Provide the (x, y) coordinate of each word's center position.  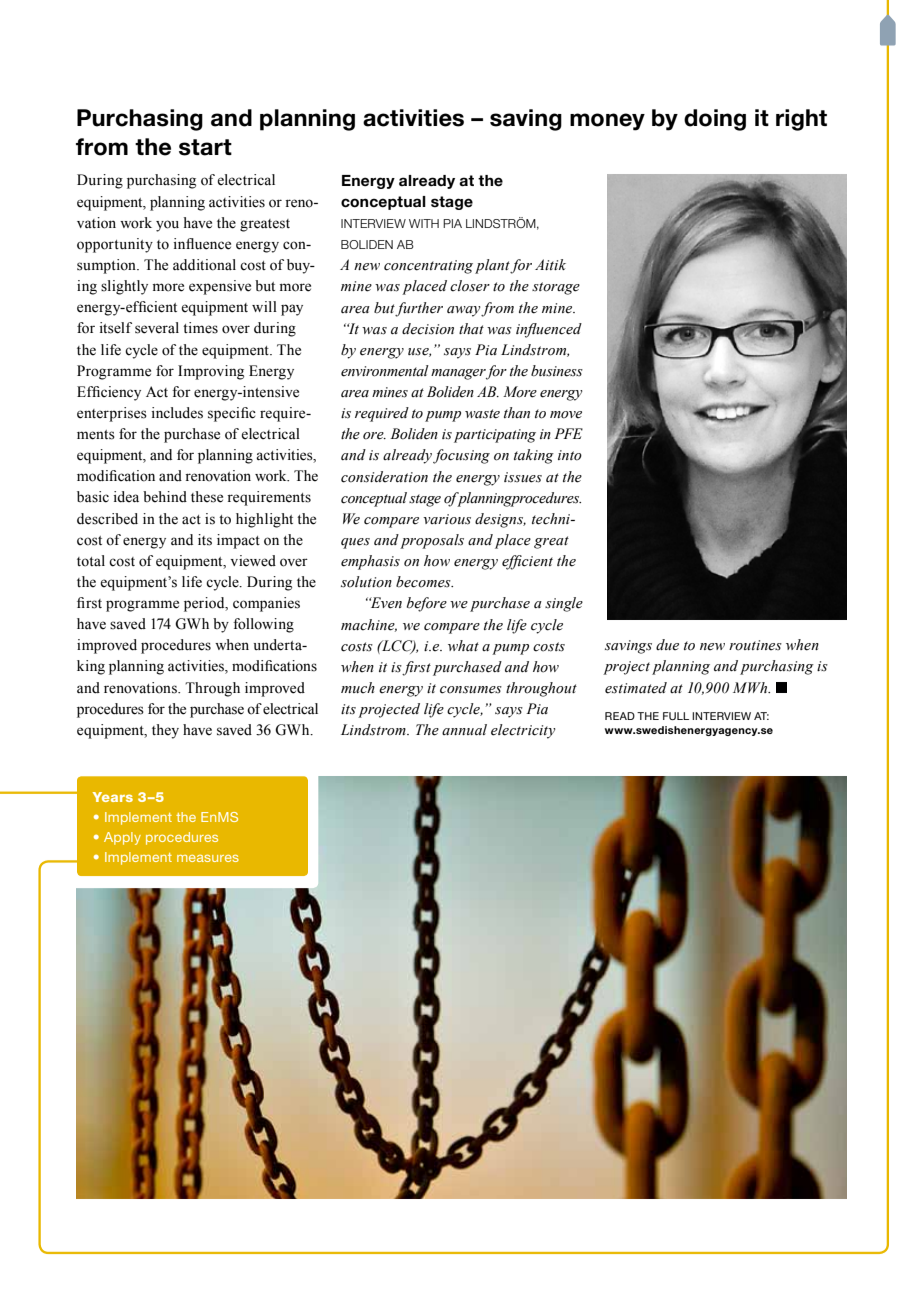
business (557, 371)
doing (715, 120)
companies (266, 604)
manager (458, 374)
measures (208, 858)
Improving (211, 372)
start (205, 147)
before (427, 604)
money (607, 122)
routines (755, 645)
